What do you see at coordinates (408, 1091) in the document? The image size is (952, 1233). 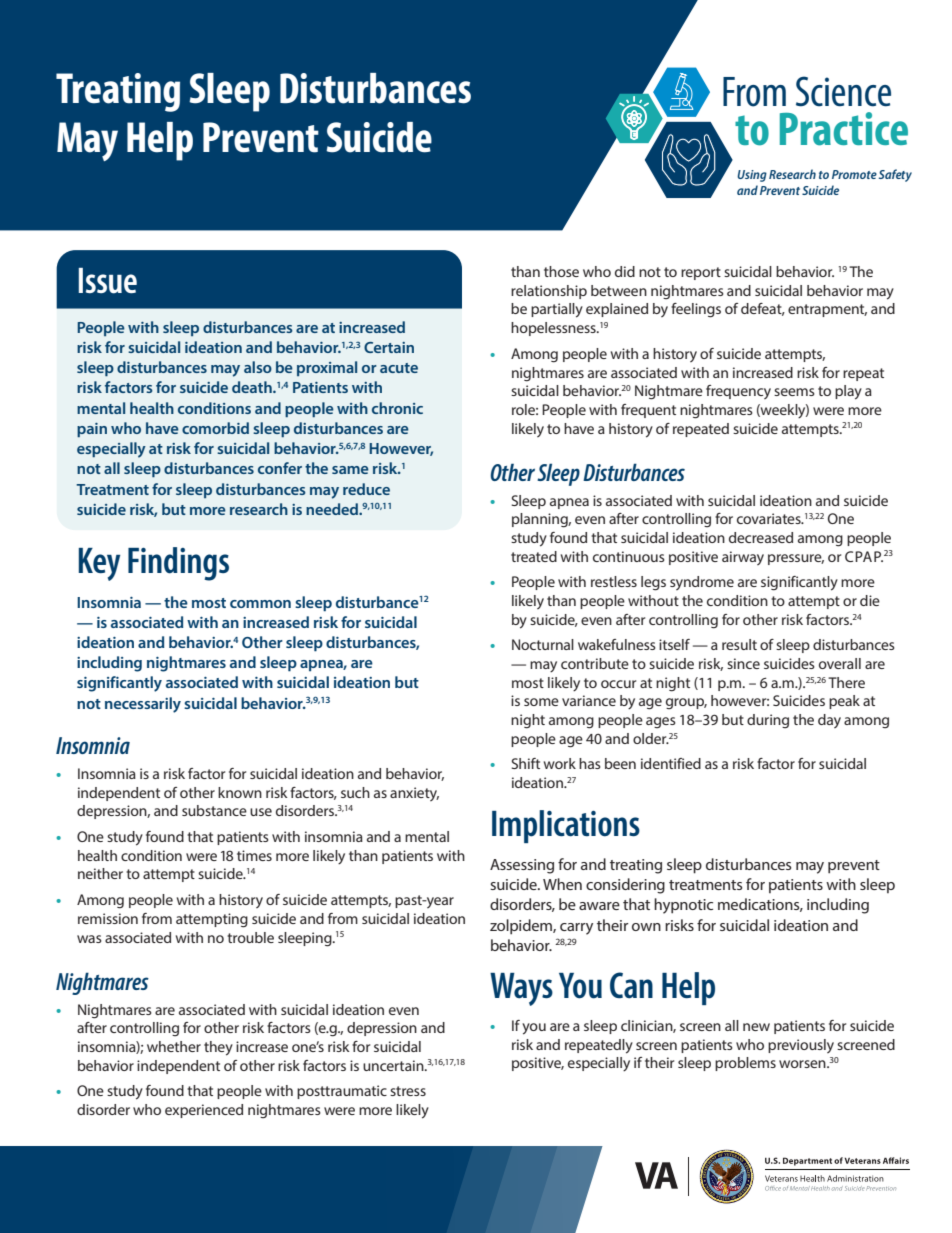 I see `stress` at bounding box center [408, 1091].
